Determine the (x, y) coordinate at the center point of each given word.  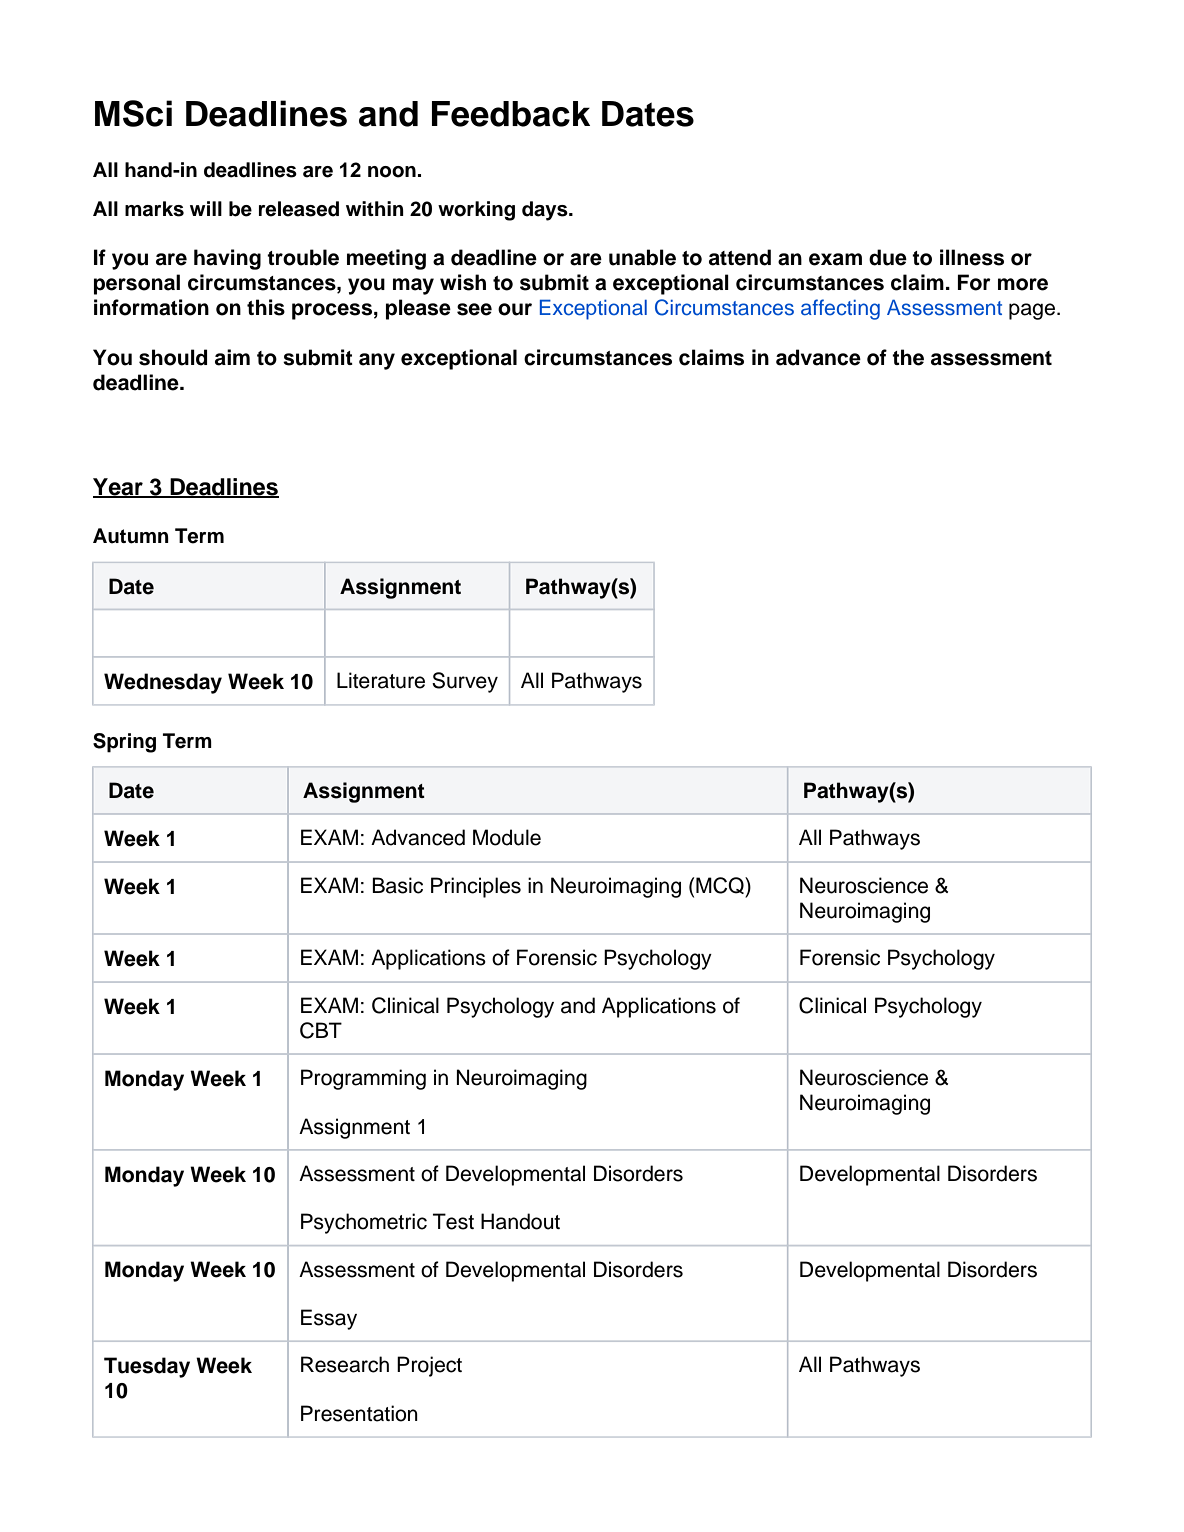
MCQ (721, 887)
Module (507, 837)
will (206, 208)
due (888, 257)
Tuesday (147, 1367)
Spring (124, 743)
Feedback (511, 114)
